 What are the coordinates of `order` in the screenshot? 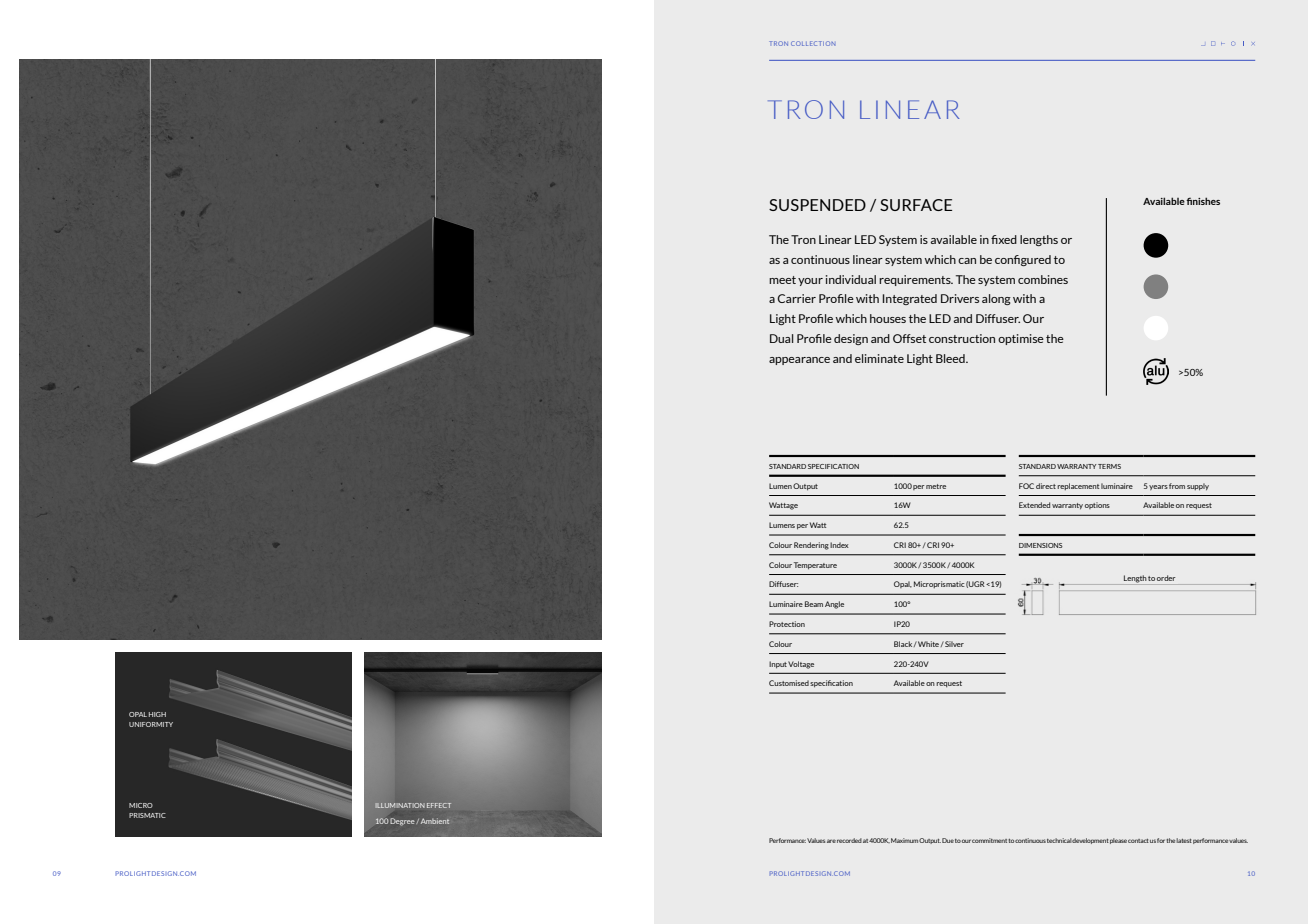 It's located at (1166, 578).
